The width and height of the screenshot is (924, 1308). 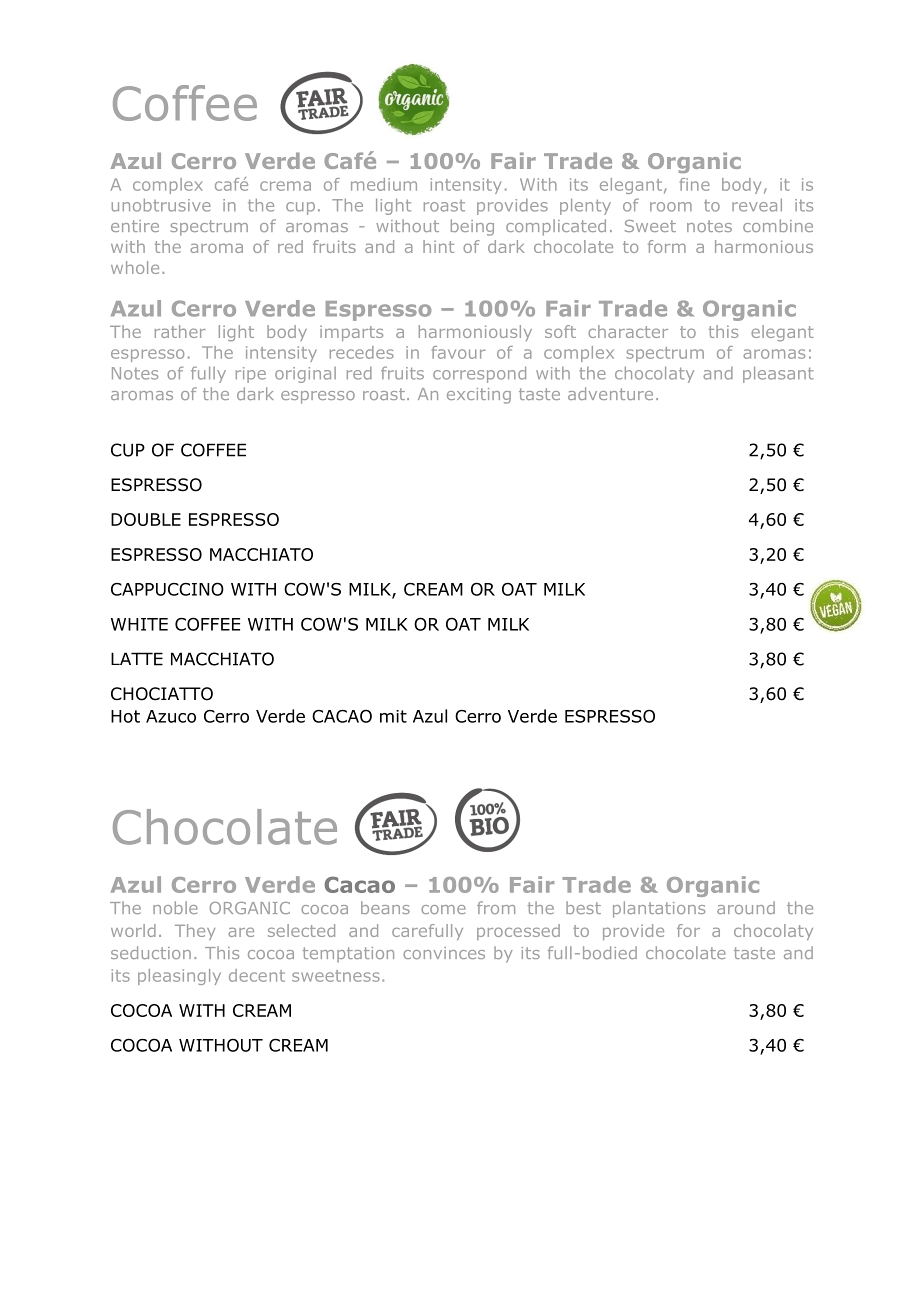 I want to click on exciting, so click(x=479, y=396).
